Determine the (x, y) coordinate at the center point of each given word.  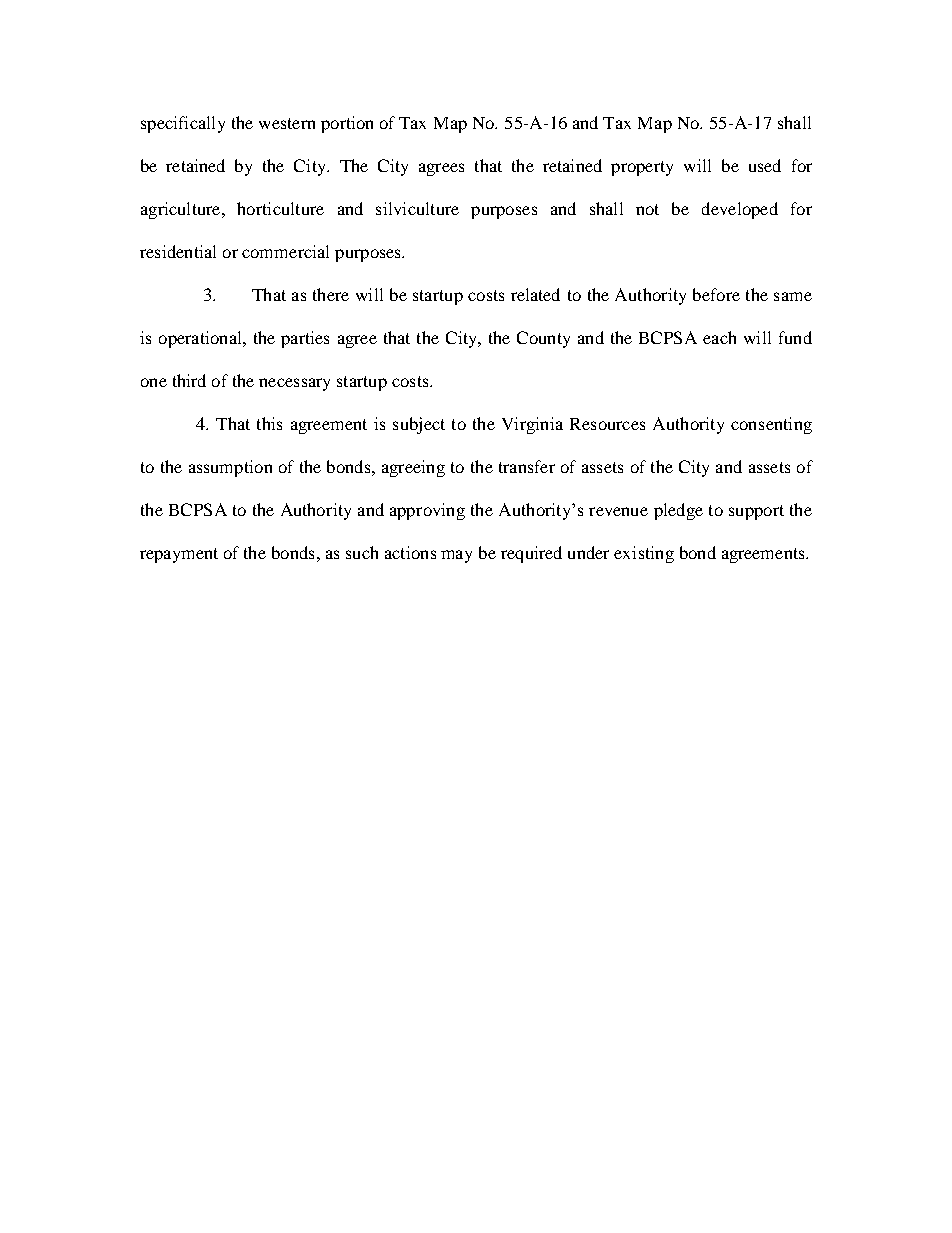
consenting (771, 425)
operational (201, 339)
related (535, 294)
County (543, 339)
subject (419, 425)
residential (178, 251)
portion (347, 124)
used (765, 165)
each (719, 337)
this (269, 423)
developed (740, 210)
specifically (183, 124)
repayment (179, 555)
